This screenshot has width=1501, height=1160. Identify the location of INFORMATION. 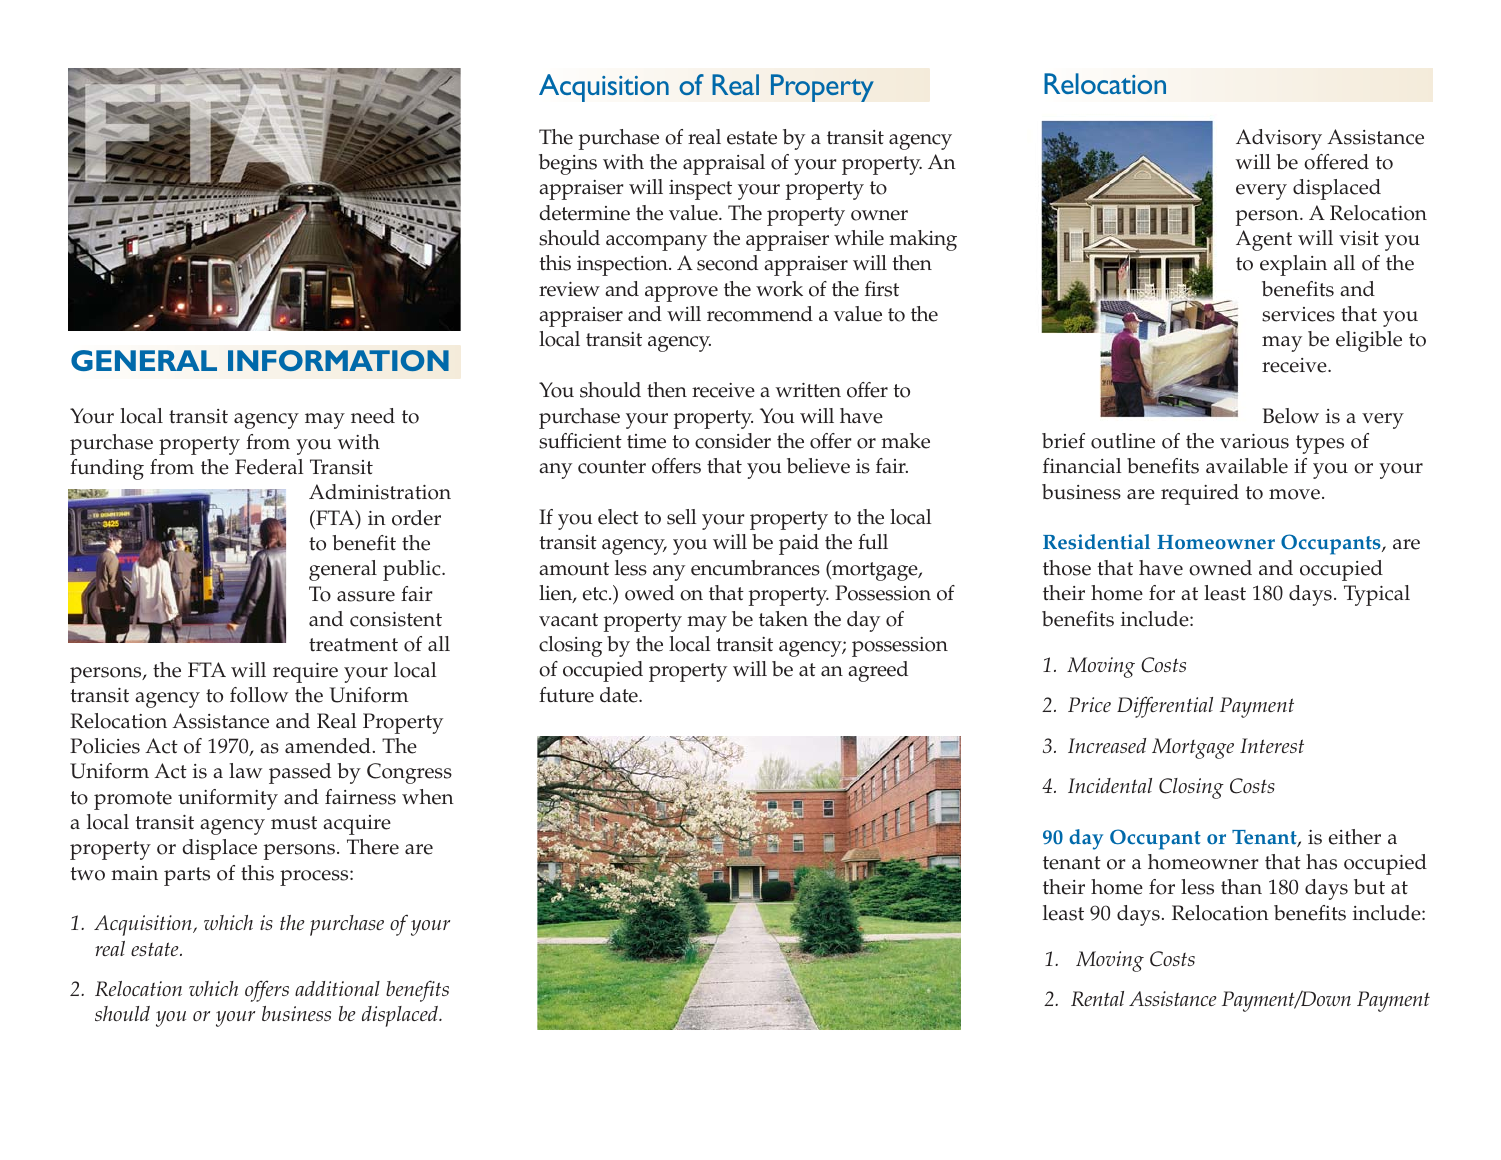
(338, 360).
